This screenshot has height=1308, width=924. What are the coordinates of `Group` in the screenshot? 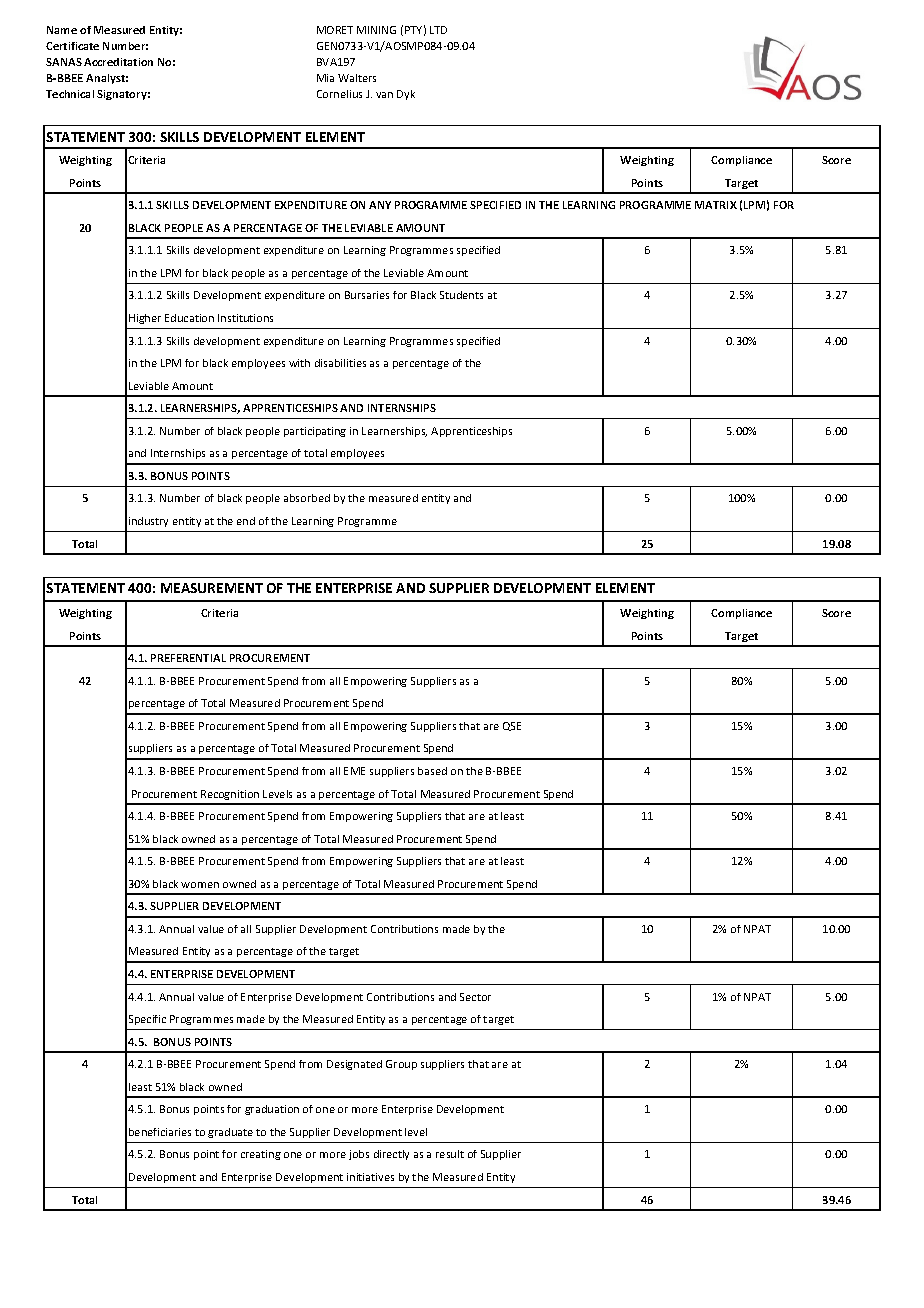 It's located at (401, 1065).
